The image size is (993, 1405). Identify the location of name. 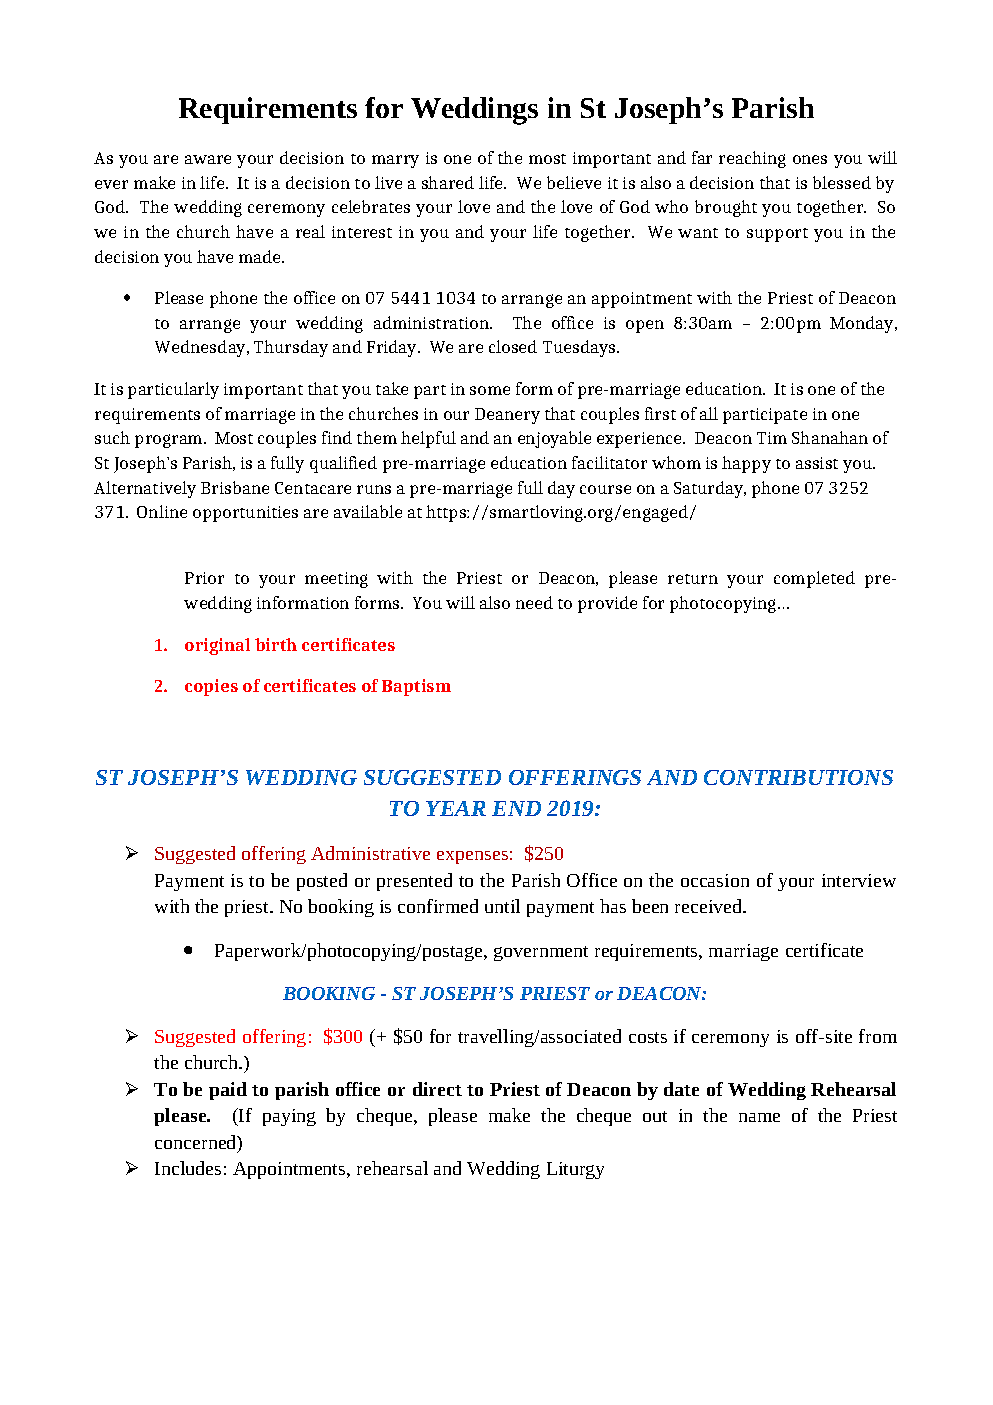
(759, 1117).
